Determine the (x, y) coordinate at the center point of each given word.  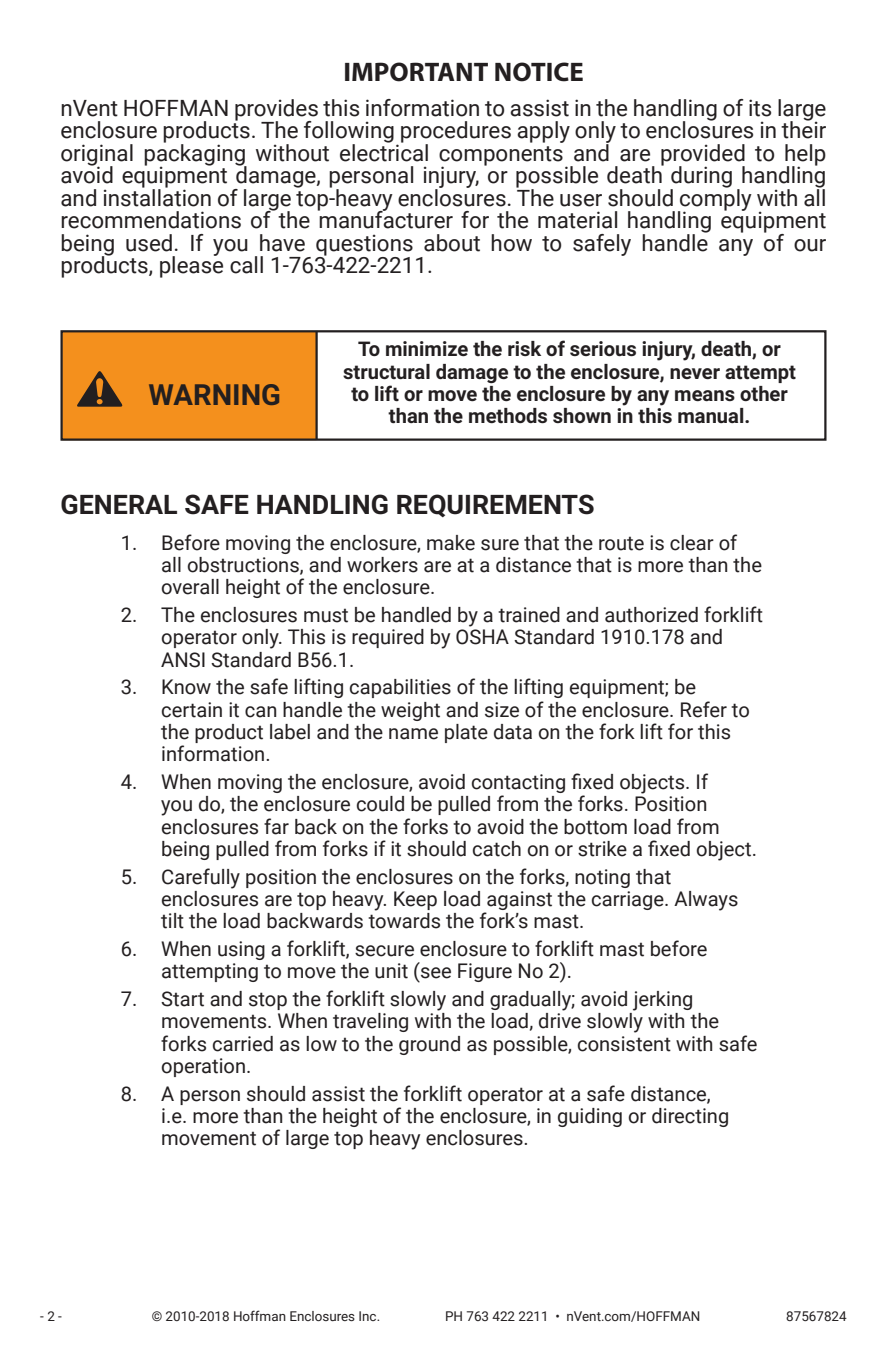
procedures (456, 133)
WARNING (214, 394)
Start (182, 999)
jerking (662, 1001)
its (760, 108)
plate (466, 733)
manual (712, 415)
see (436, 973)
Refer (704, 709)
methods (508, 415)
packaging (195, 155)
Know (186, 687)
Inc (369, 1316)
